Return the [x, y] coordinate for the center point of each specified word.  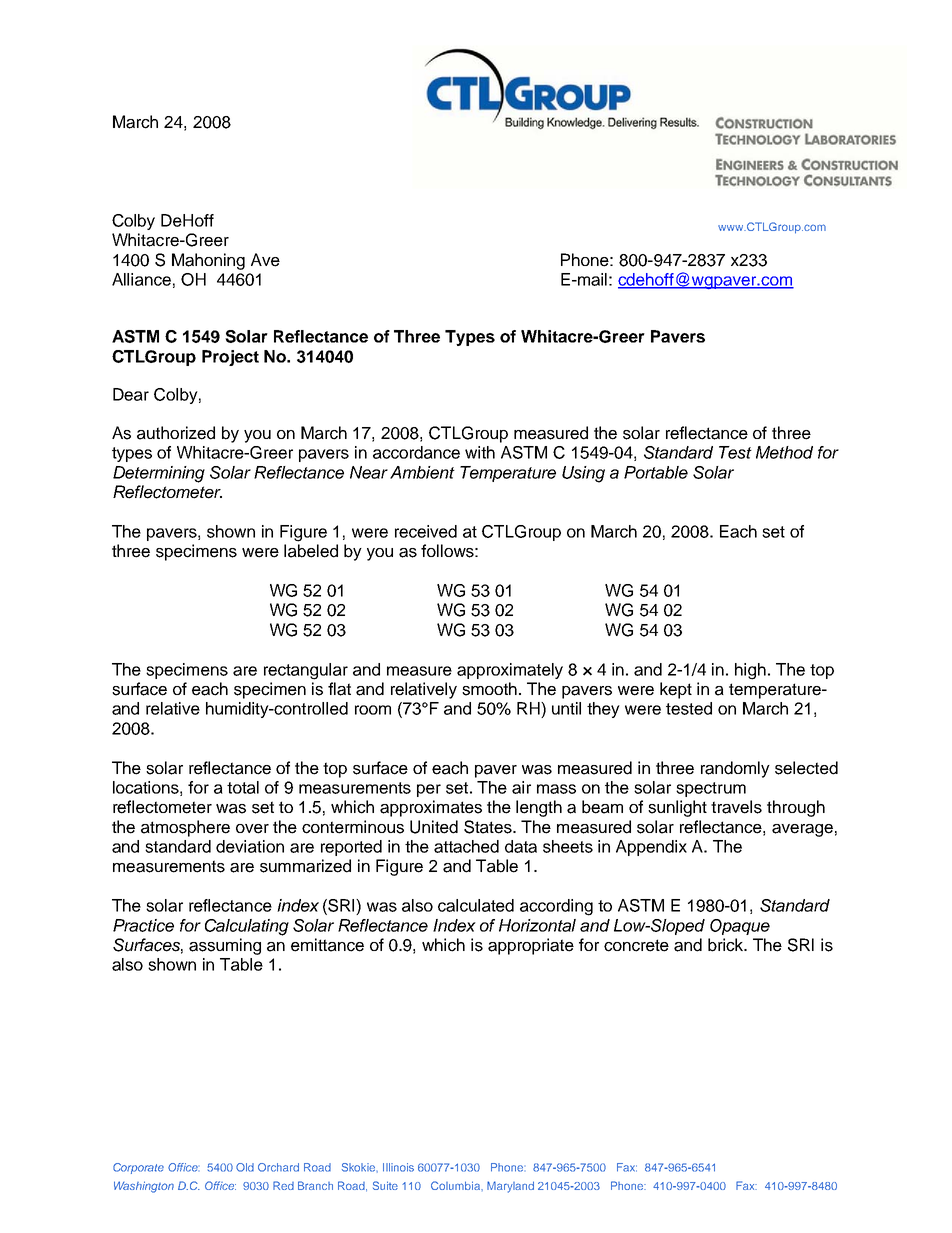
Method [784, 452]
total [243, 787]
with [480, 452]
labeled [311, 551]
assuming [225, 946]
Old [245, 1167]
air [521, 787]
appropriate [531, 946]
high [750, 671]
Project [230, 358]
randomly [735, 769]
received [426, 531]
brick [727, 945]
